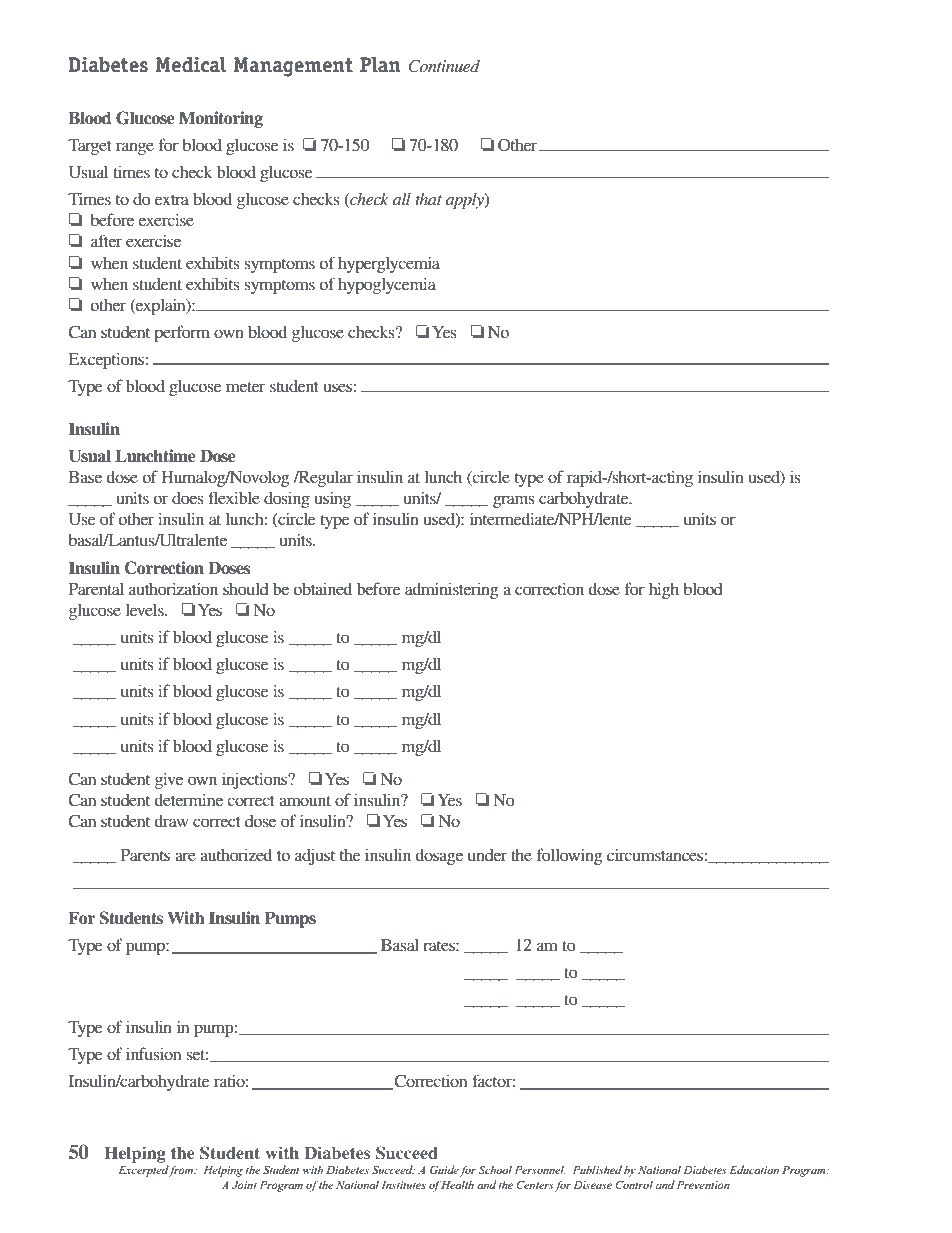 This page has width=952, height=1233. What do you see at coordinates (444, 66) in the page?
I see `Continued` at bounding box center [444, 66].
